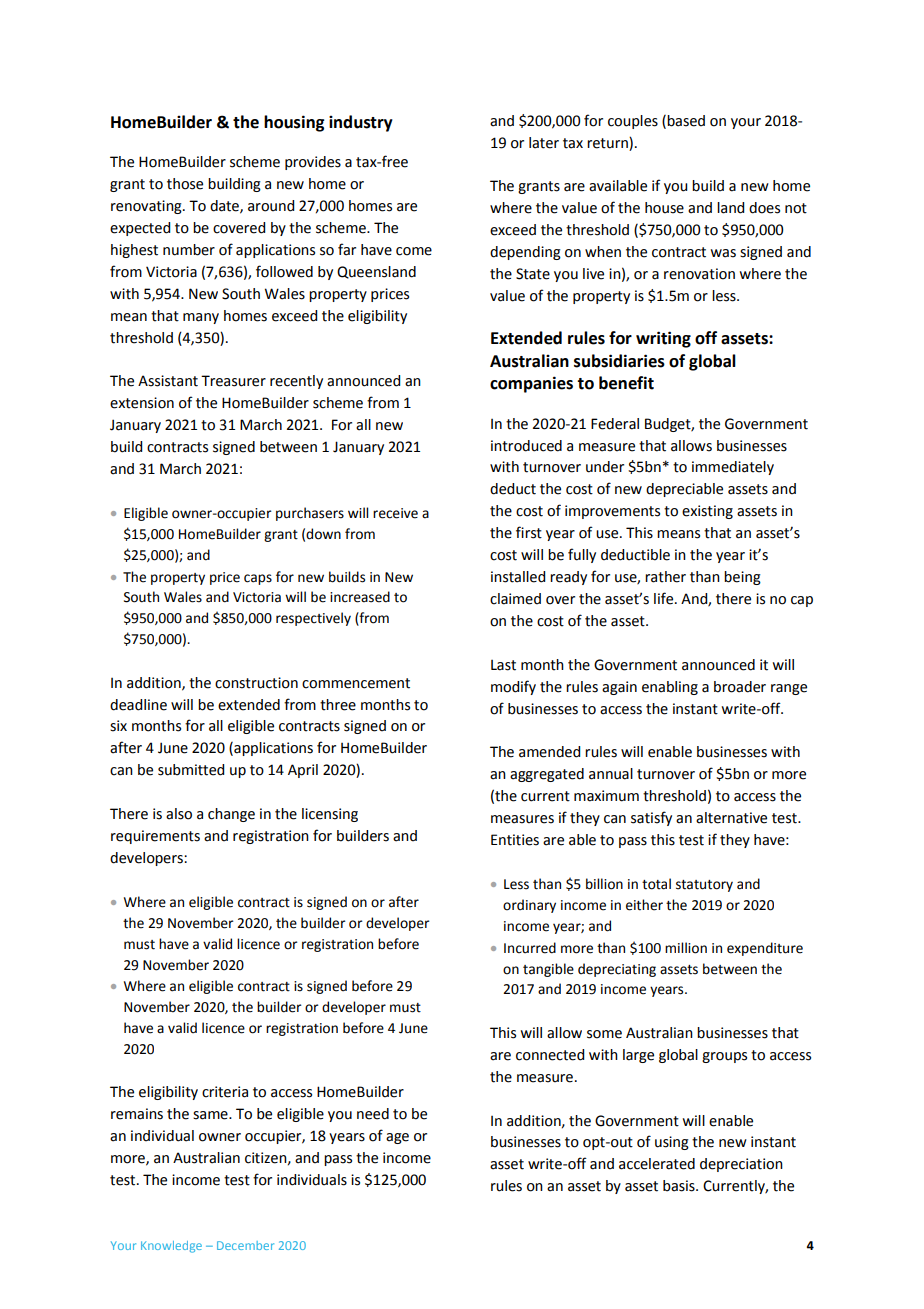 The image size is (924, 1309). Describe the element at coordinates (185, 184) in the screenshot. I see `those` at that location.
